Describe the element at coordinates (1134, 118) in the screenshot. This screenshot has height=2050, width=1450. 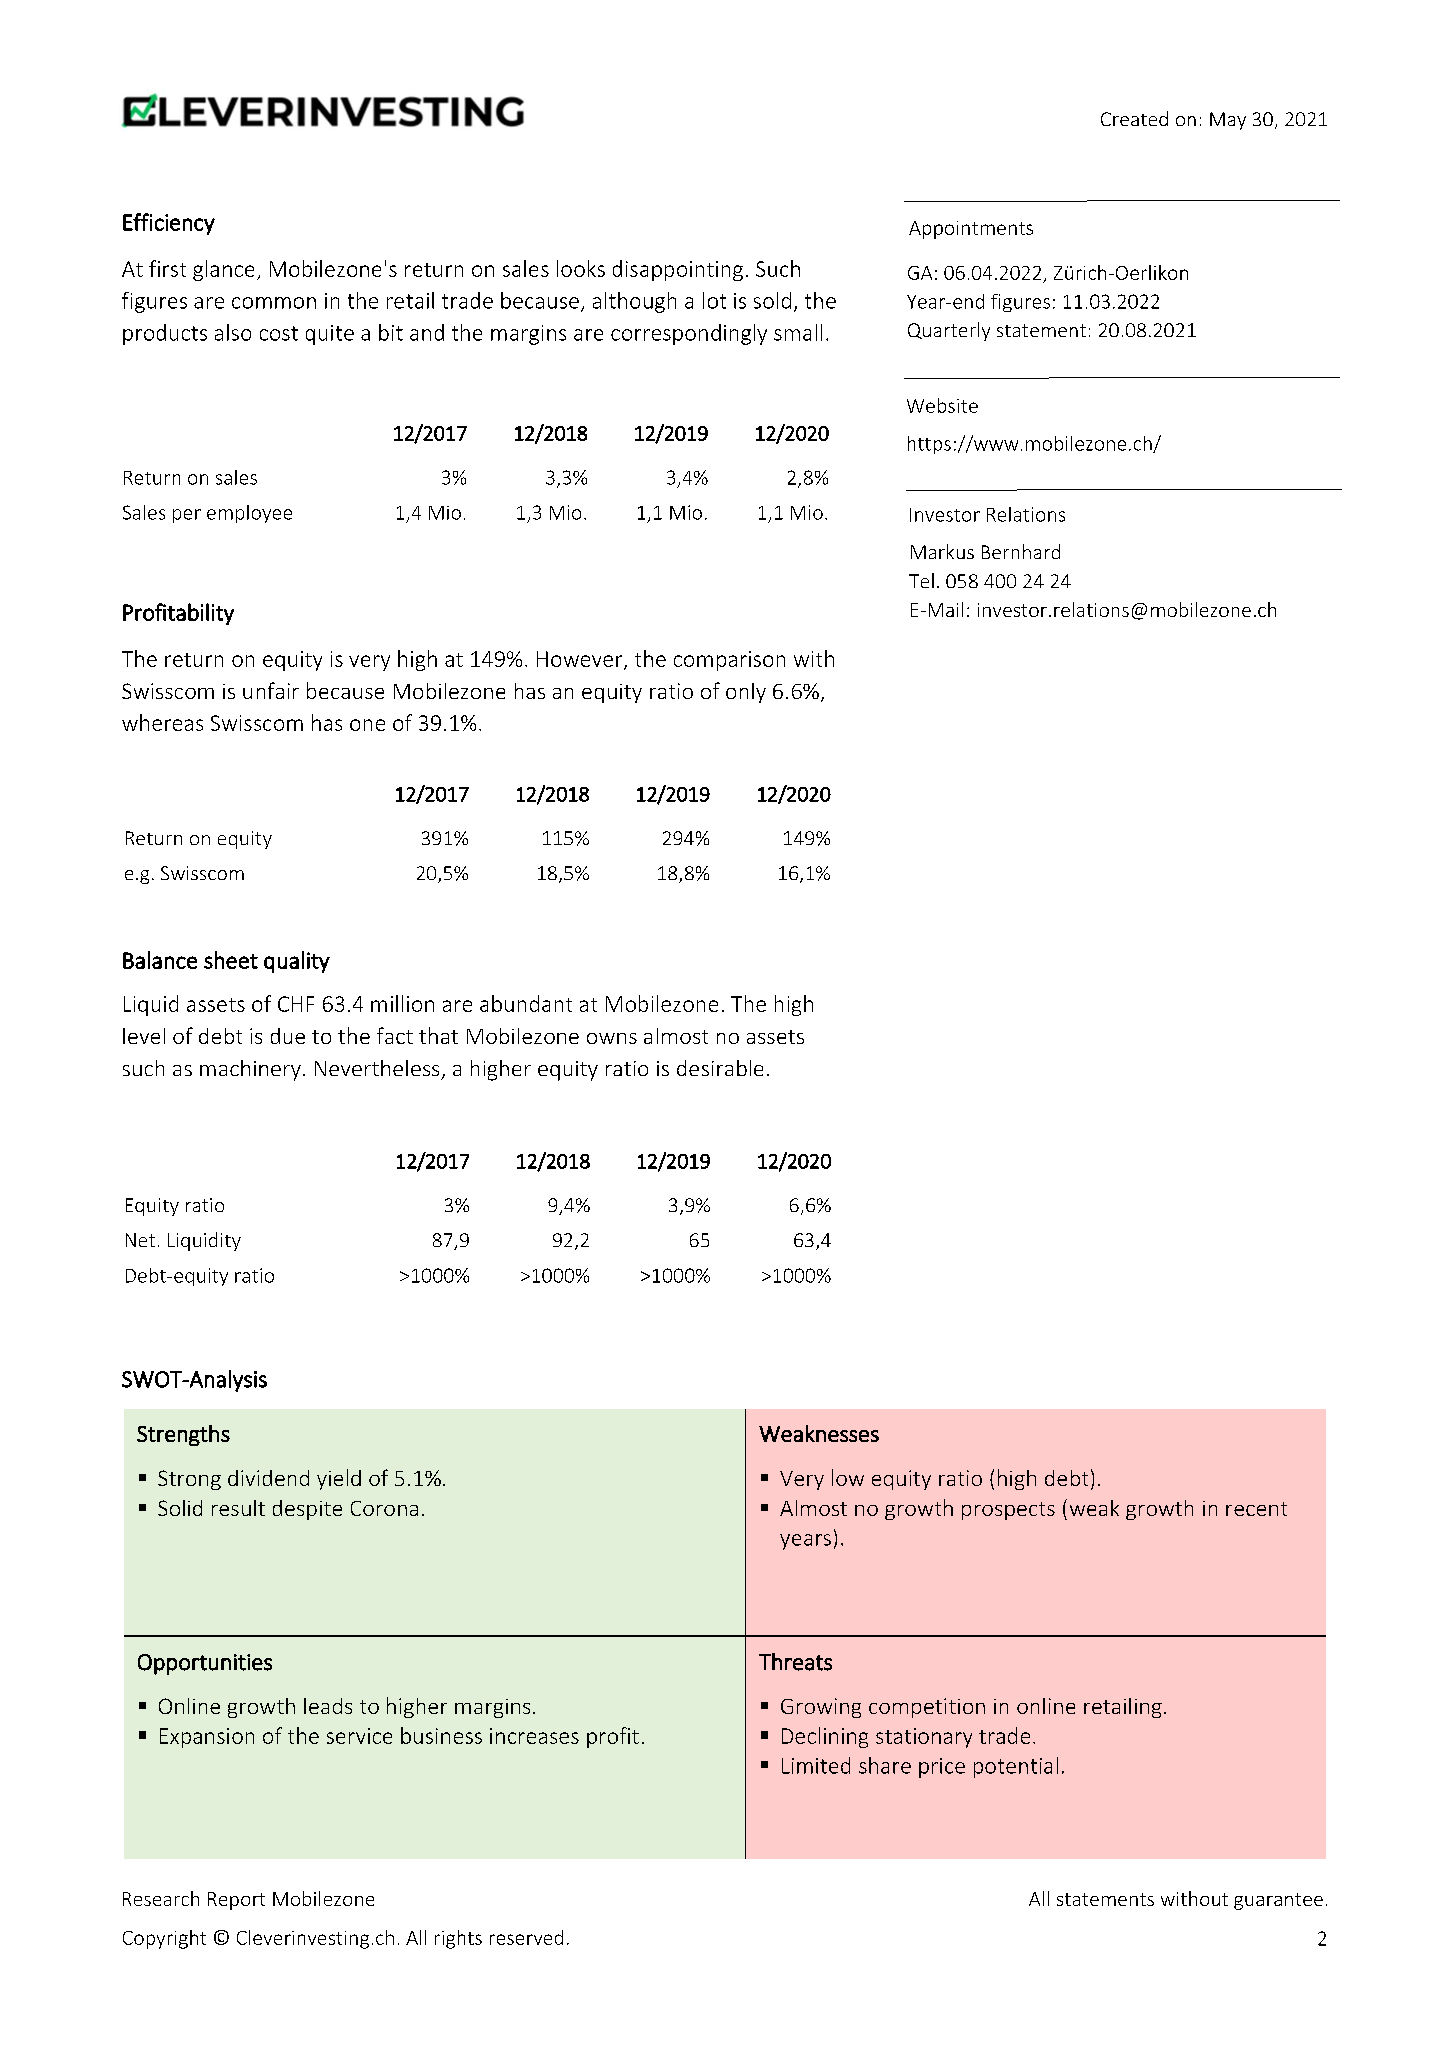
I see `Created` at that location.
